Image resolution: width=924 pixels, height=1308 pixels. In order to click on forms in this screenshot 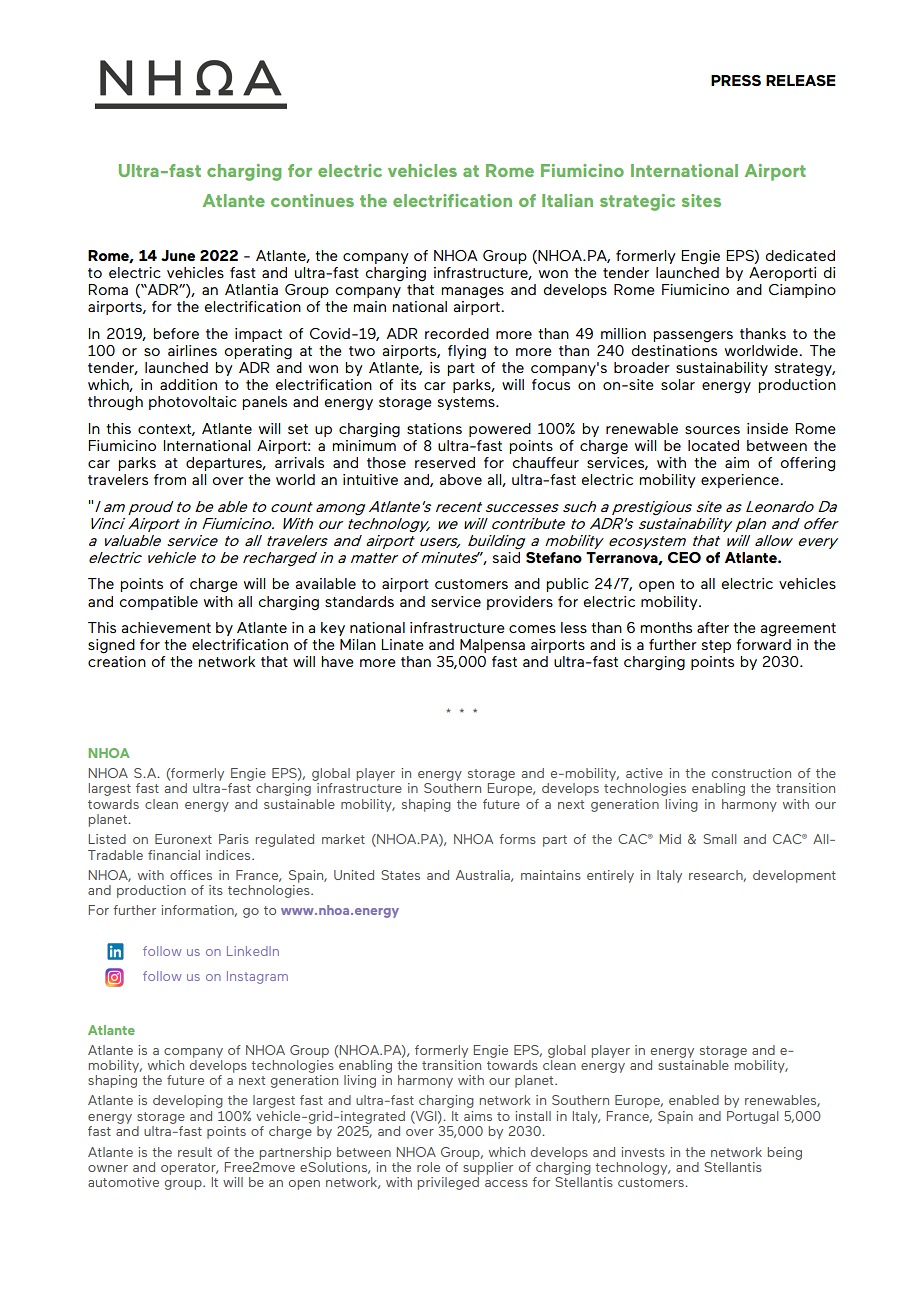, I will do `click(517, 839)`.
